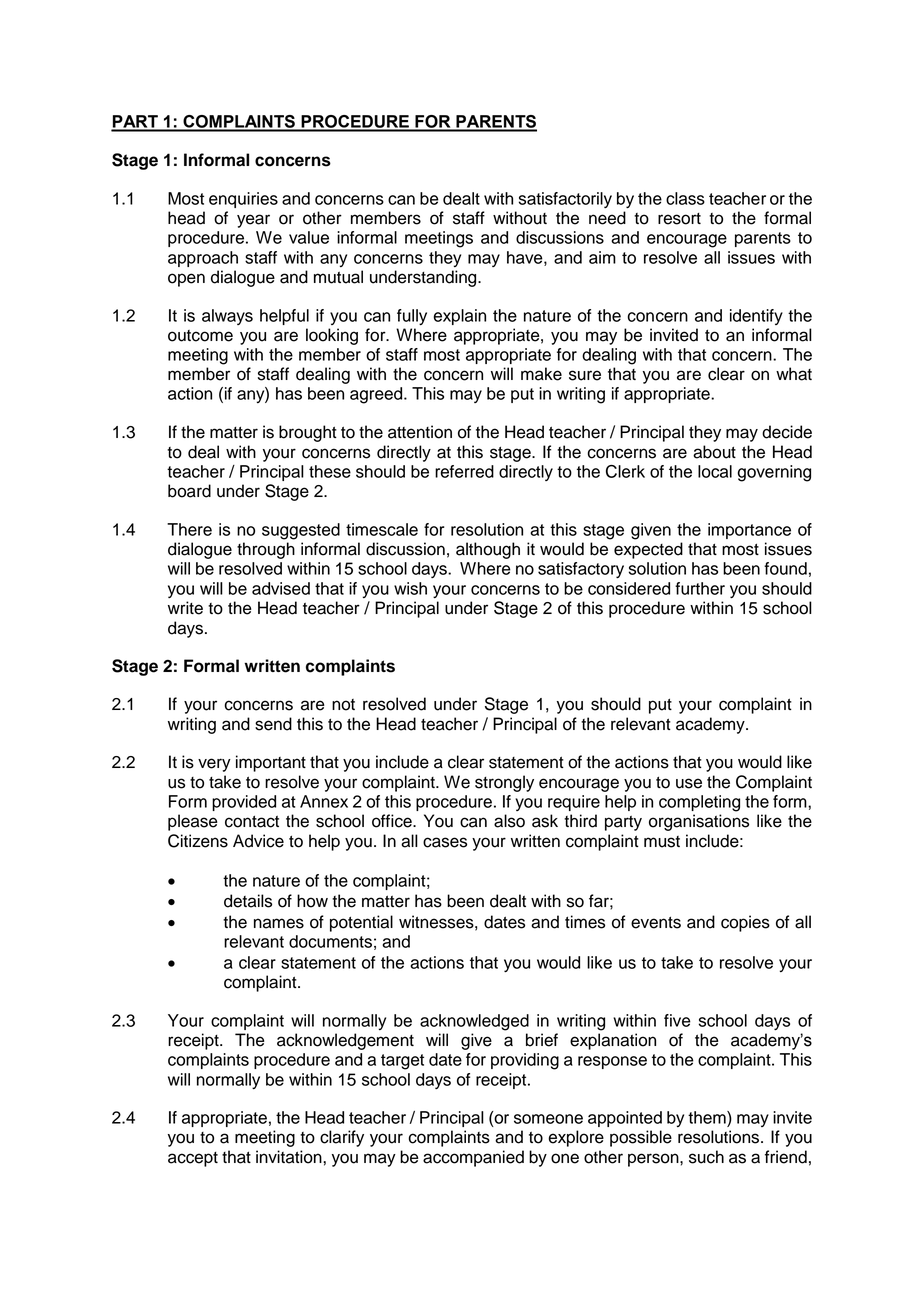 The width and height of the screenshot is (924, 1308). What do you see at coordinates (253, 221) in the screenshot?
I see `year` at bounding box center [253, 221].
